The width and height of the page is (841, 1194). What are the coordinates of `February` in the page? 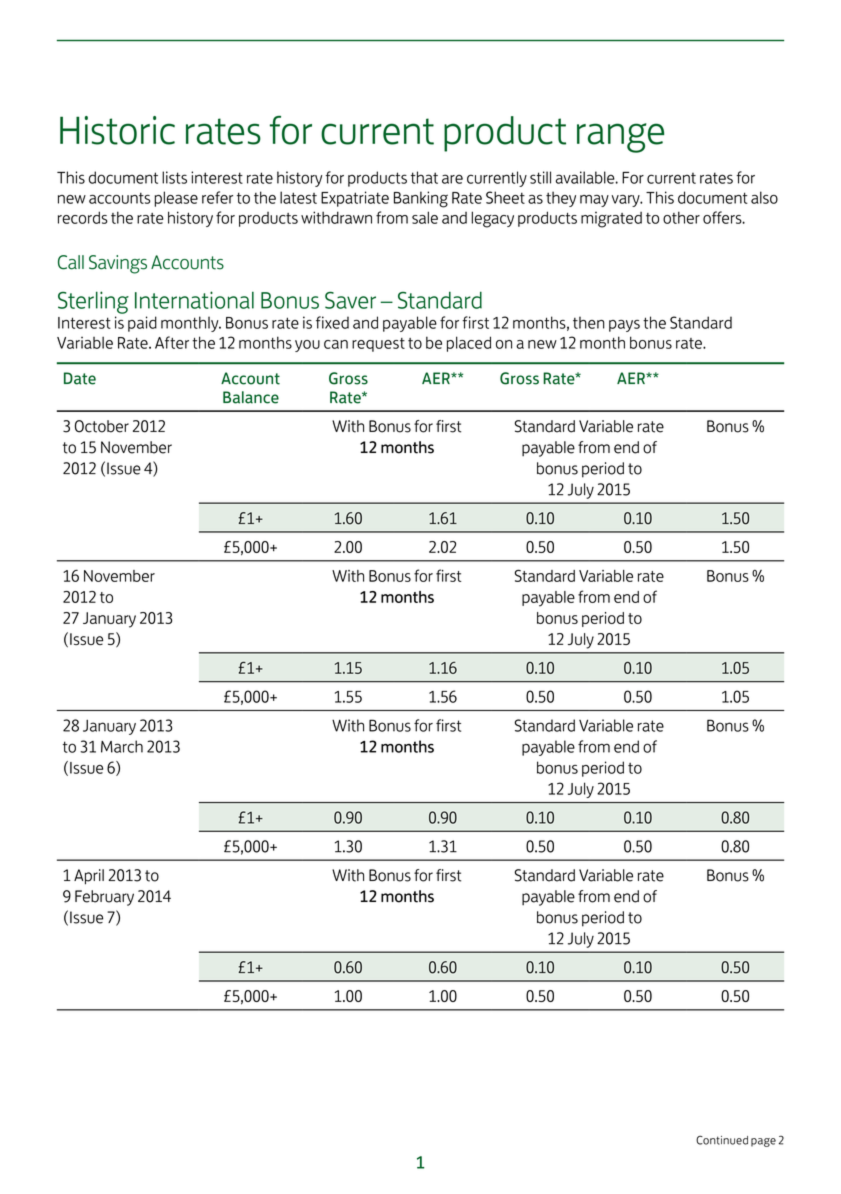 It's located at (104, 898).
